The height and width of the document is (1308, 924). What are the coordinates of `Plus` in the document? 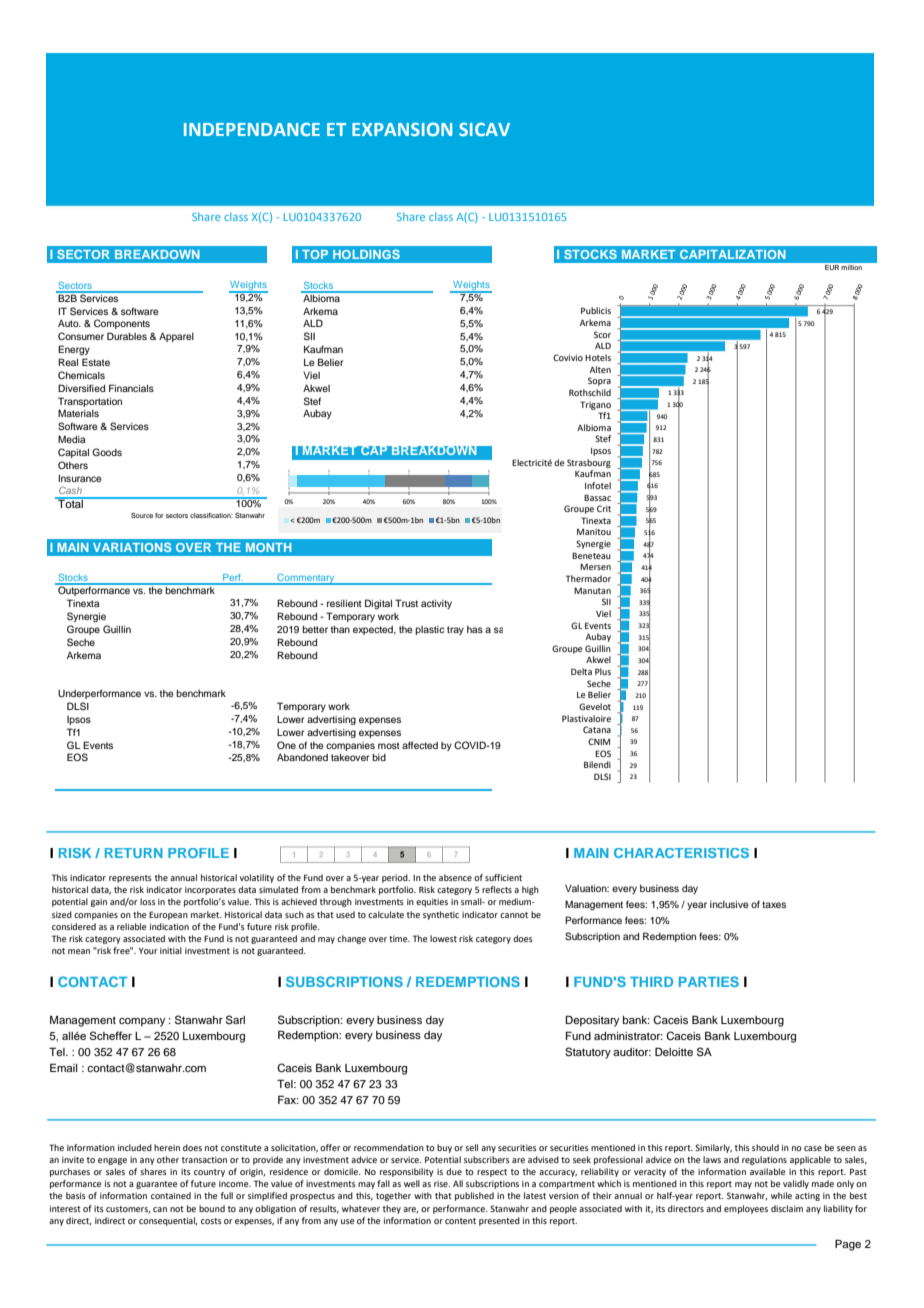 It's located at (603, 671).
